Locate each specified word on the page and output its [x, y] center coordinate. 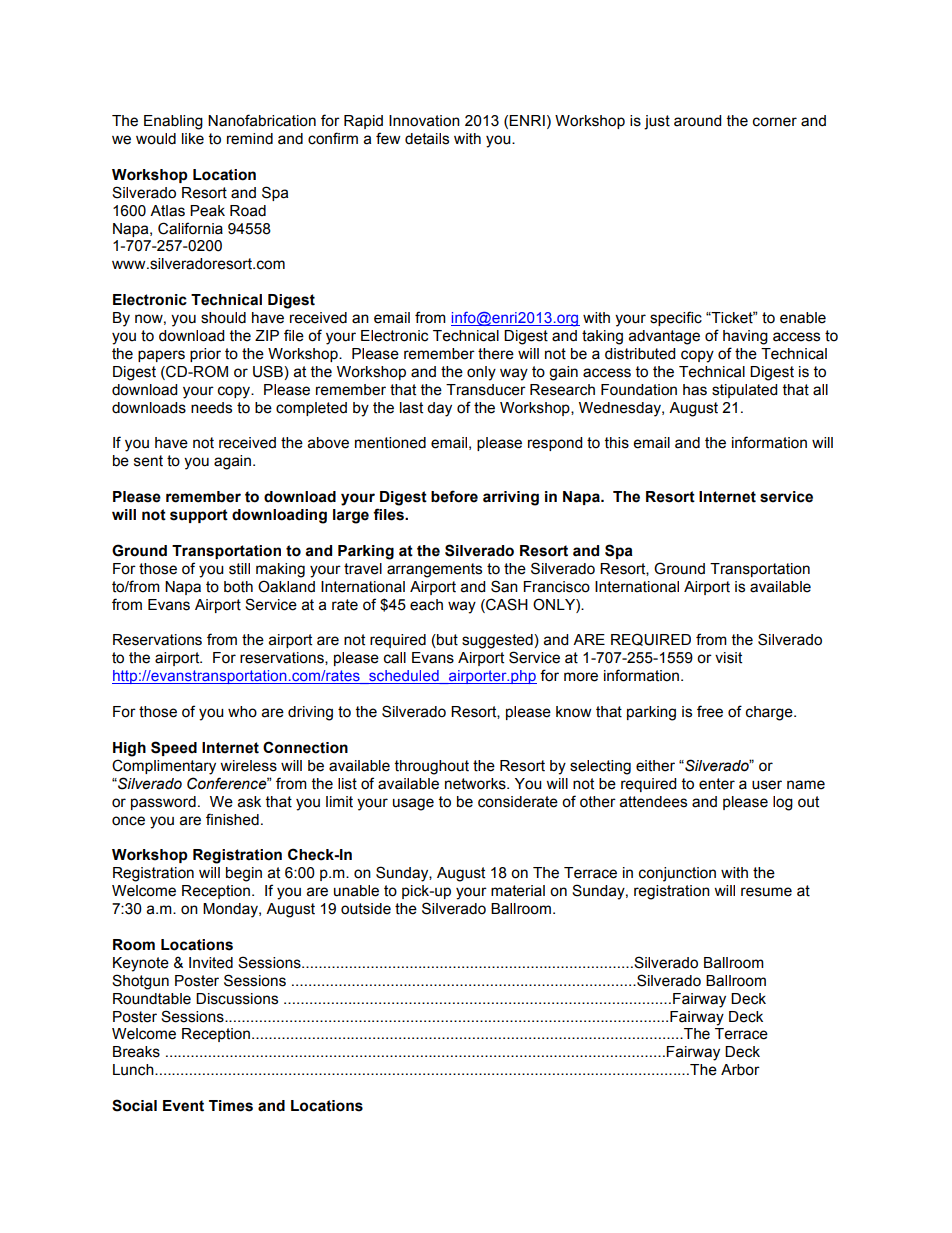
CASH [506, 604]
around [697, 121]
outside [366, 909]
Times [231, 1106]
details [427, 139]
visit [728, 658]
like [193, 139]
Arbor [740, 1070]
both [238, 587]
